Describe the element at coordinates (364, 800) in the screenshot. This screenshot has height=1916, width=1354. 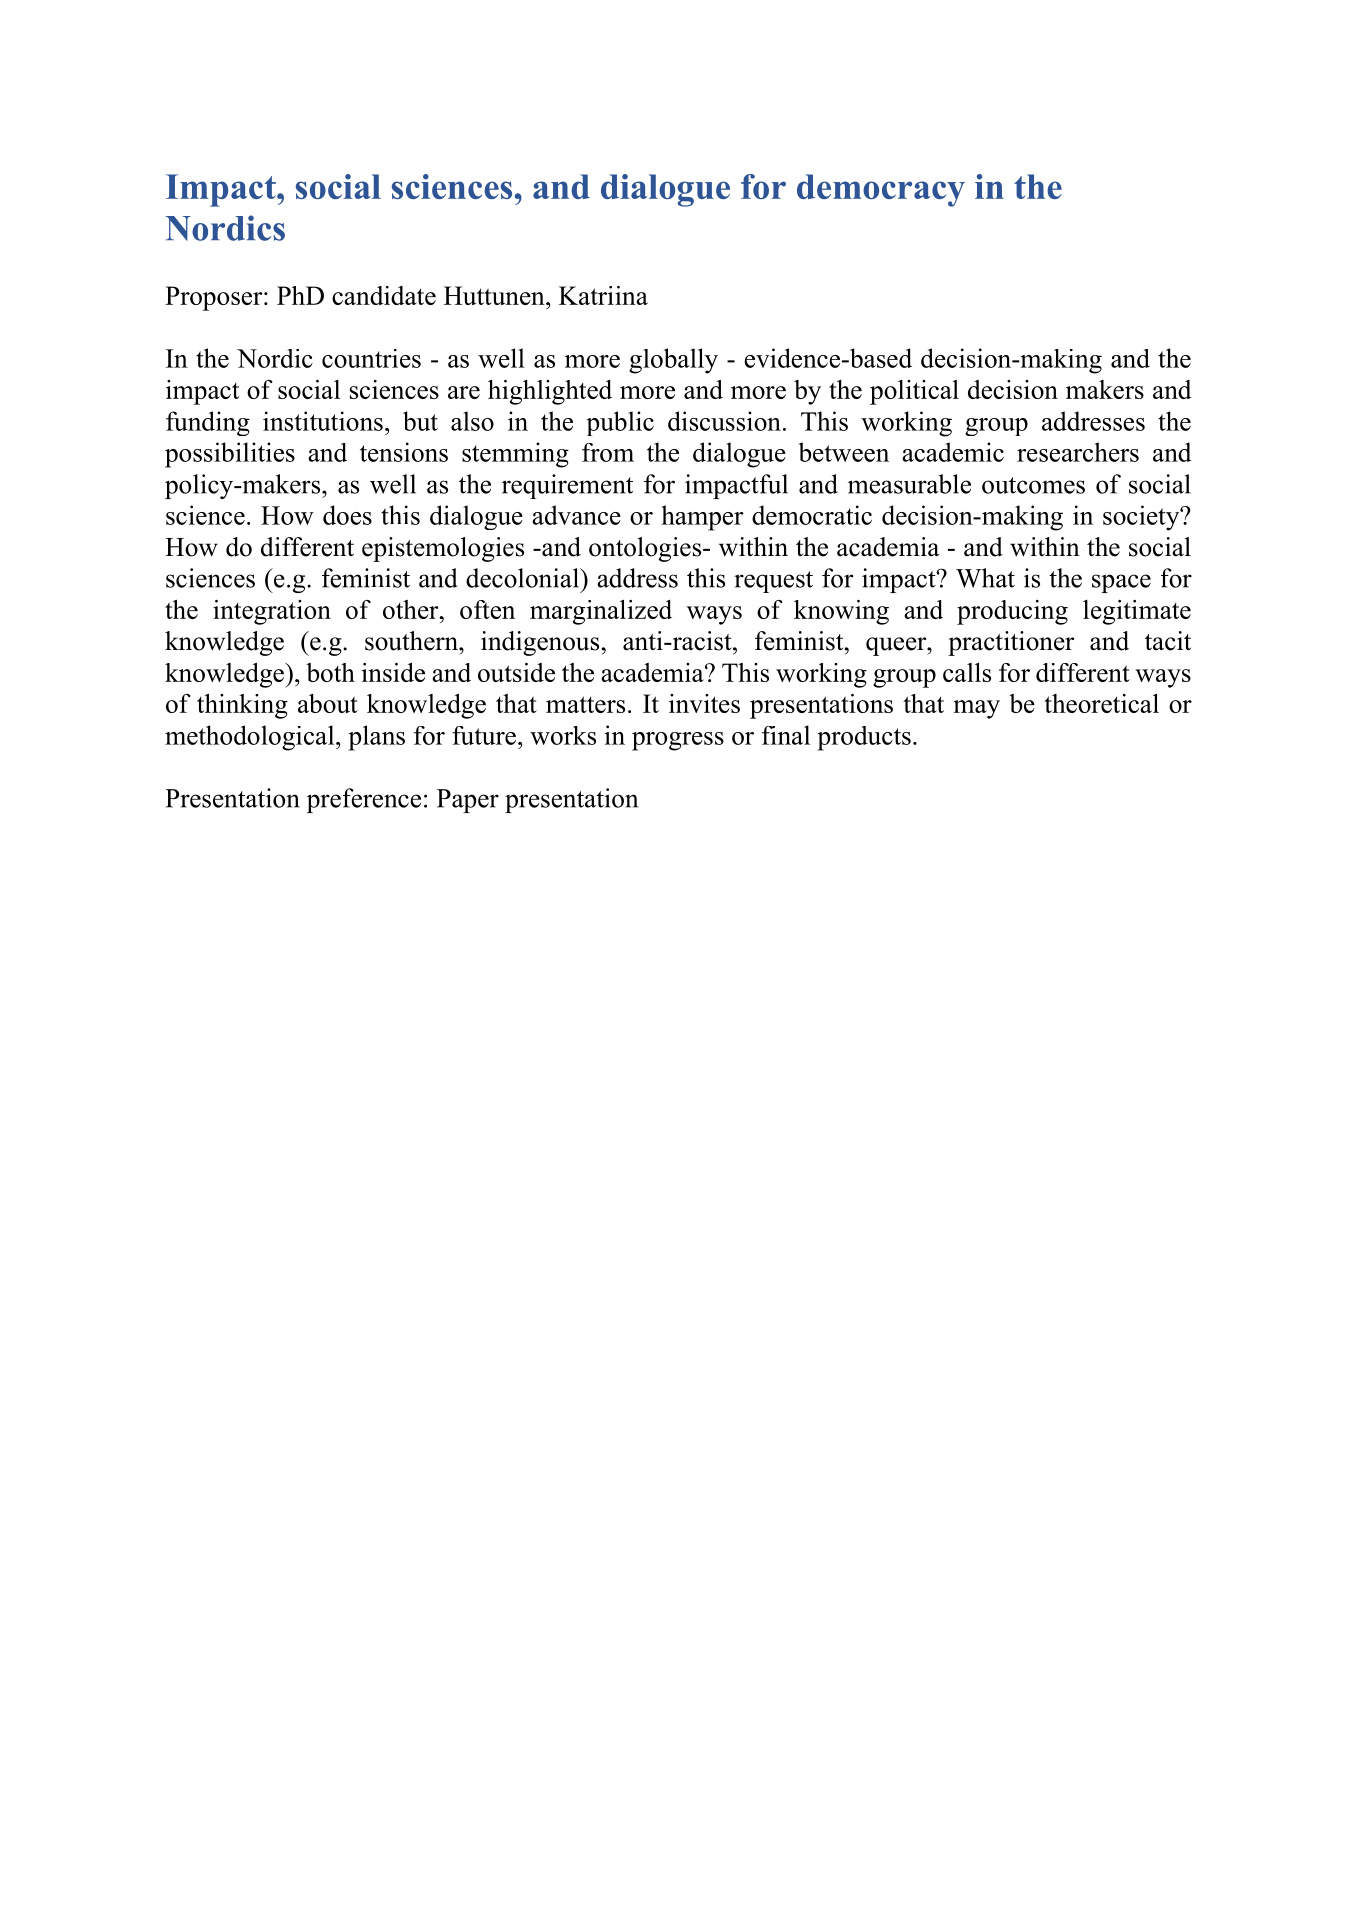
I see `preference` at that location.
